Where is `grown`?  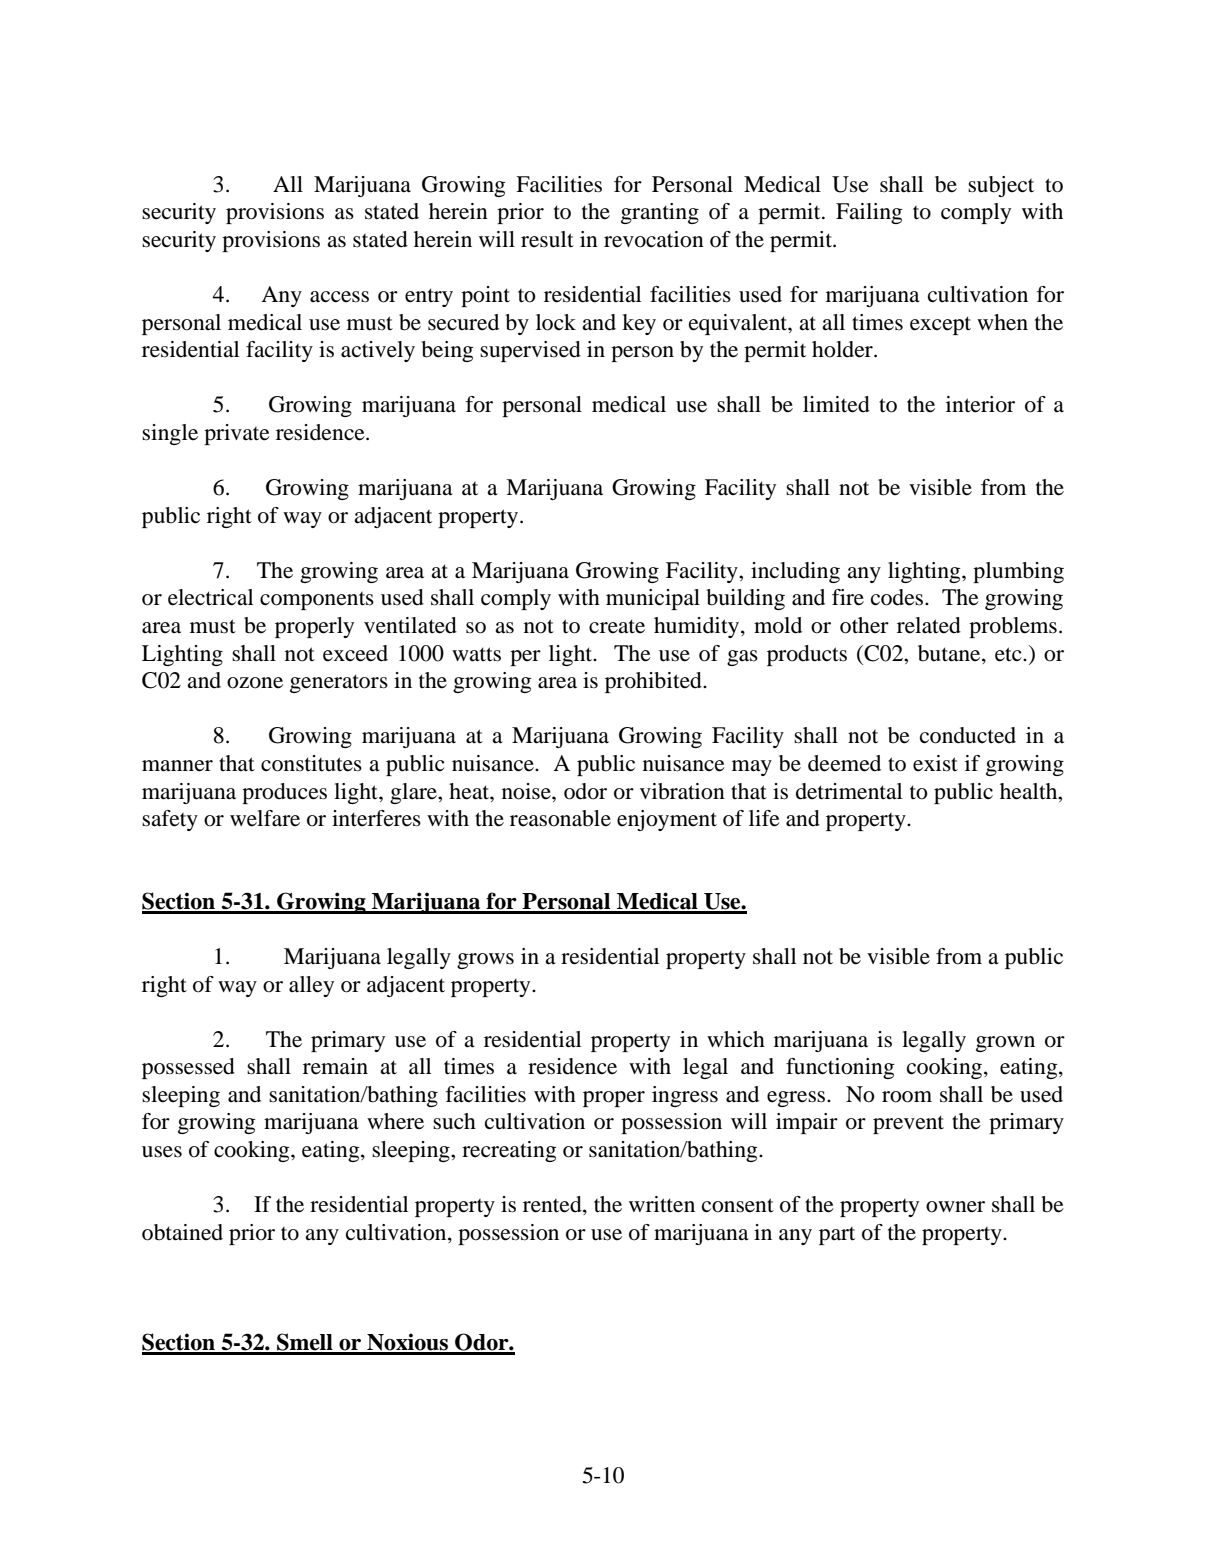
grown is located at coordinates (1005, 1044).
